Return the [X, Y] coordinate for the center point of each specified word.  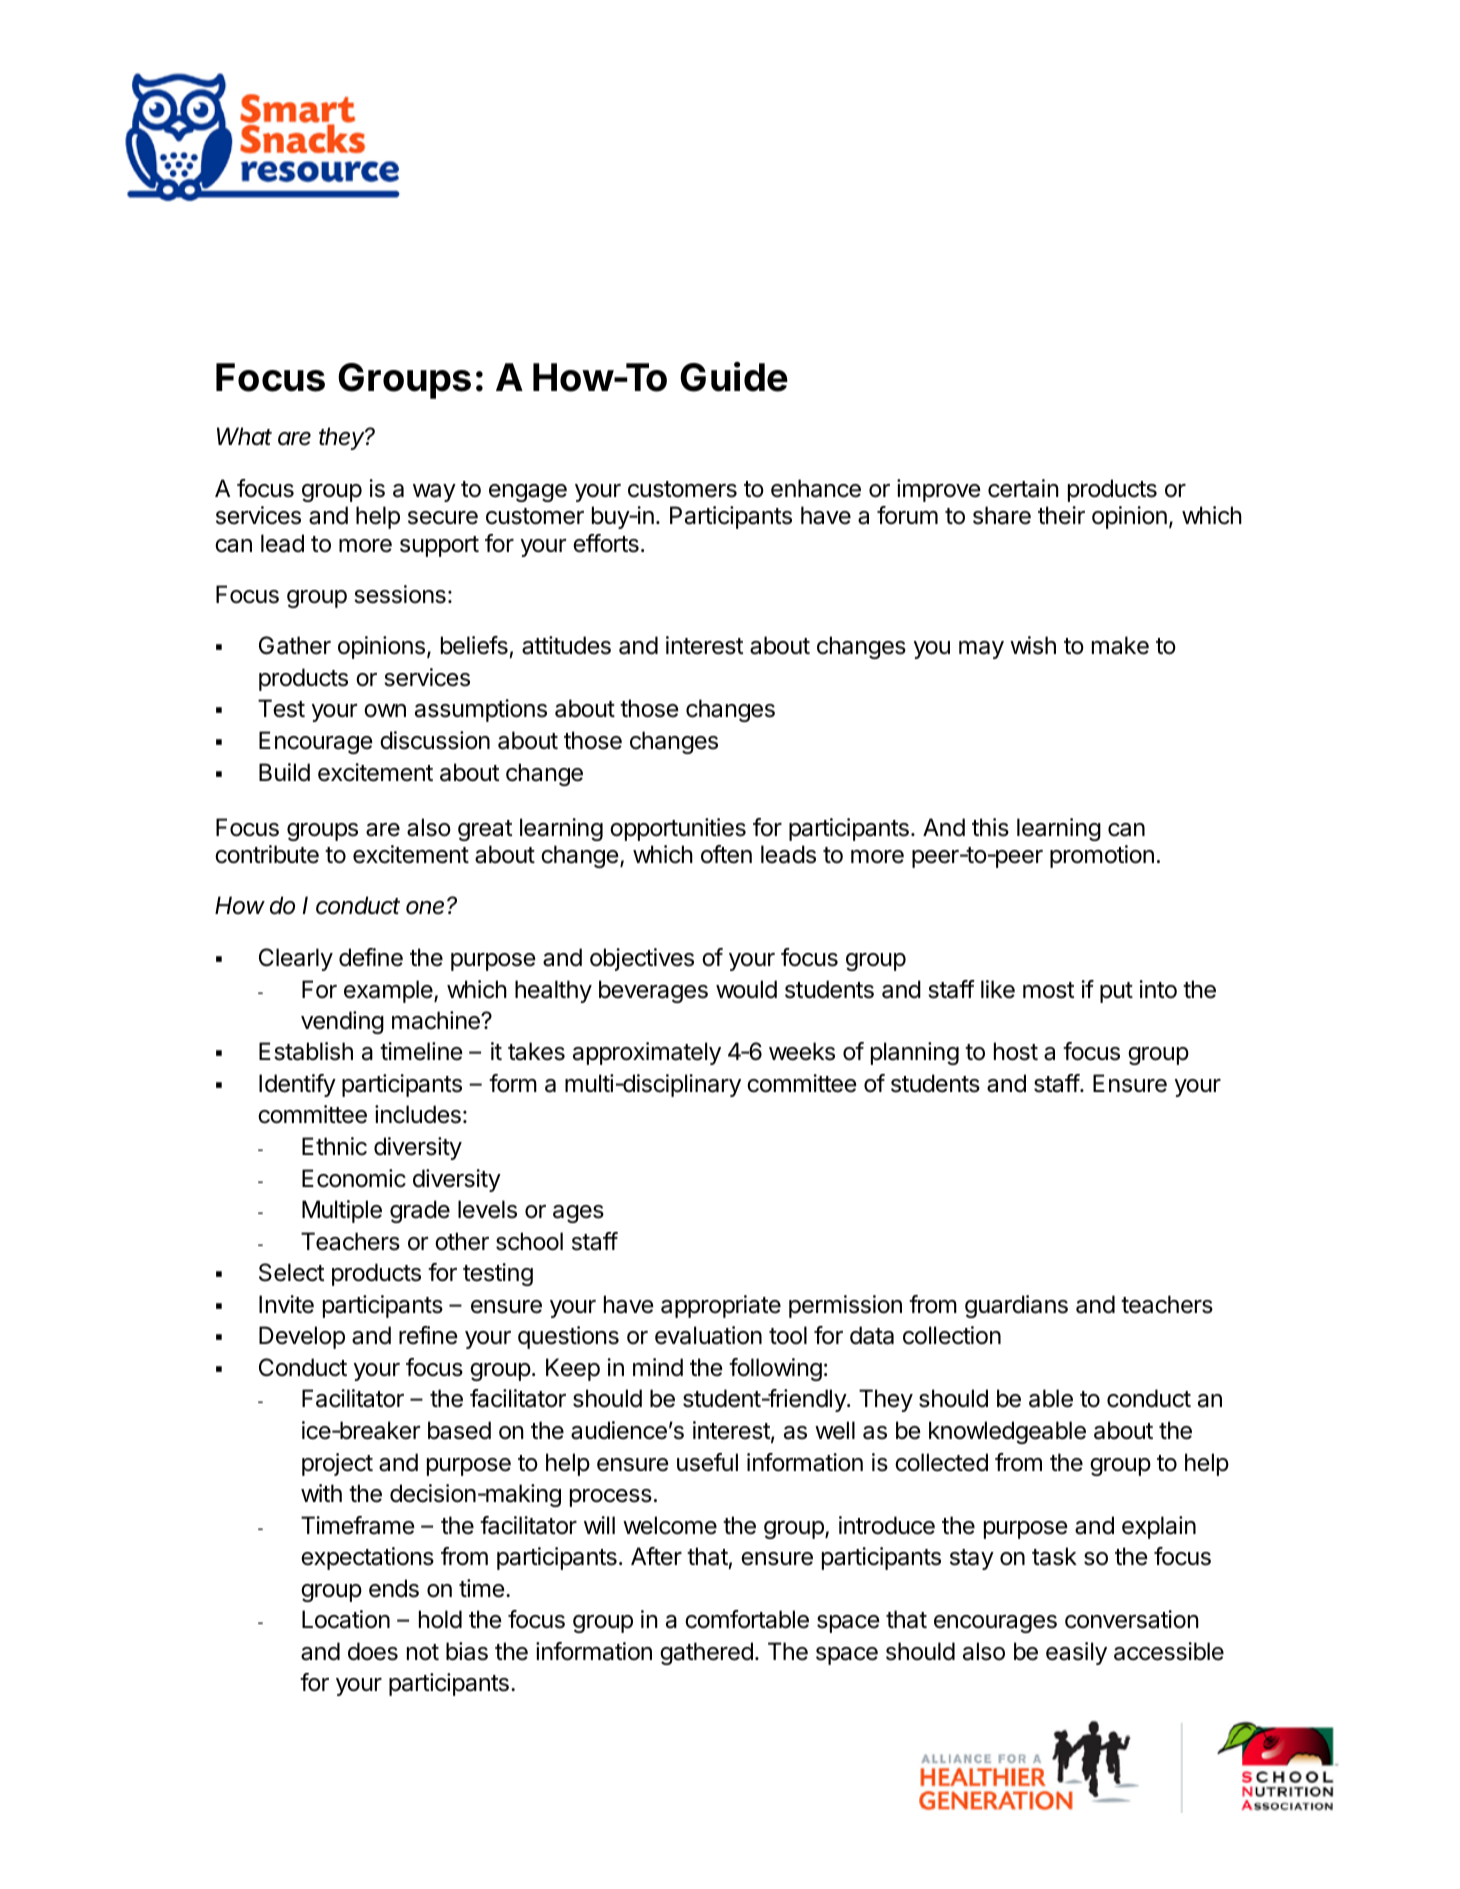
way [434, 493]
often [726, 854]
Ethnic [334, 1146]
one [427, 907]
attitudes [566, 645]
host [1016, 1051]
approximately [647, 1053]
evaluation [708, 1335]
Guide [734, 377]
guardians [1016, 1306]
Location [346, 1619]
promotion [1102, 856]
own [385, 711]
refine [428, 1335]
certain [1023, 488]
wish [1033, 645]
